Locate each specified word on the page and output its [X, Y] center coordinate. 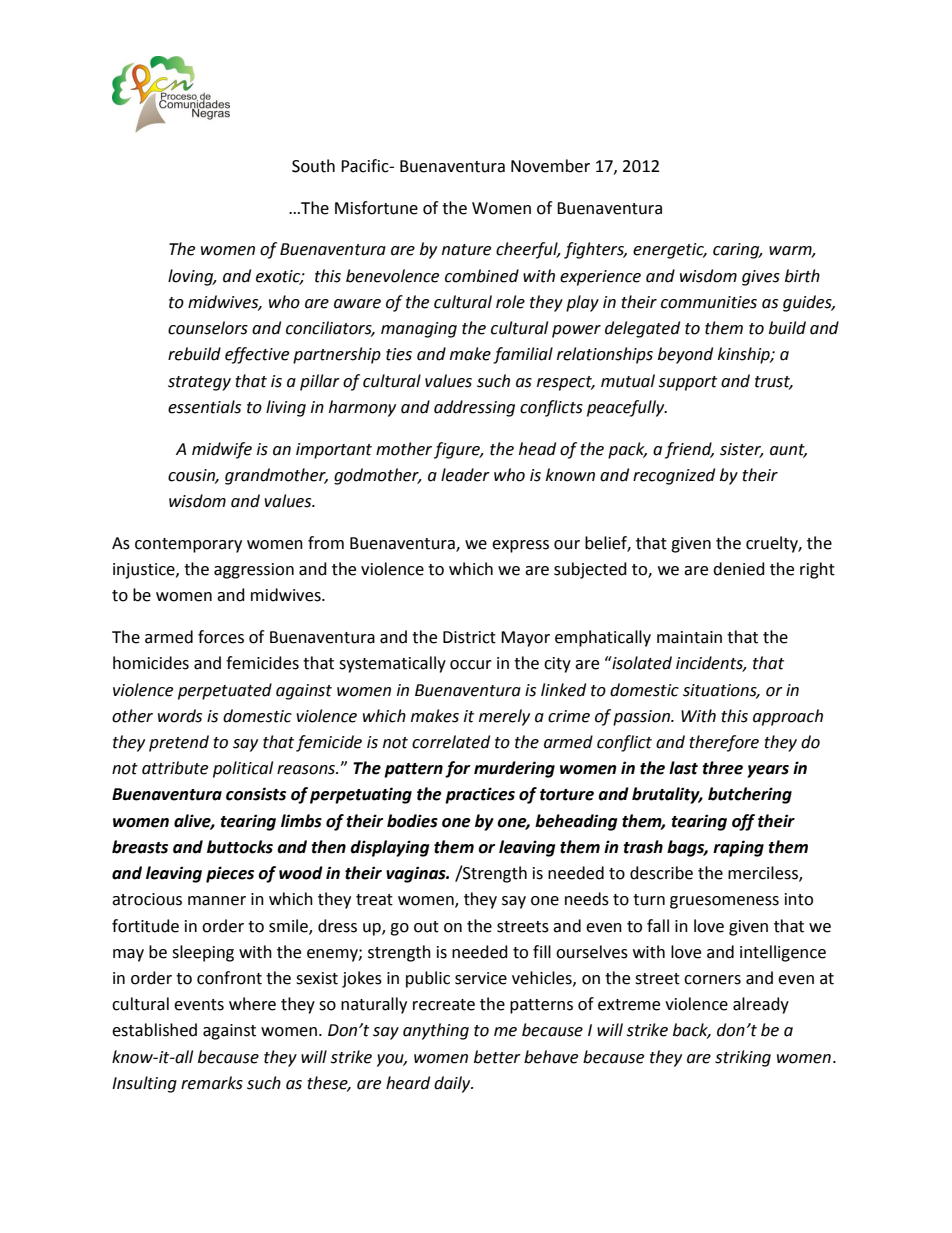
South [313, 166]
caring [737, 251]
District [469, 637]
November [550, 166]
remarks [212, 1083]
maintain [689, 637]
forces [221, 637]
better [497, 1057]
